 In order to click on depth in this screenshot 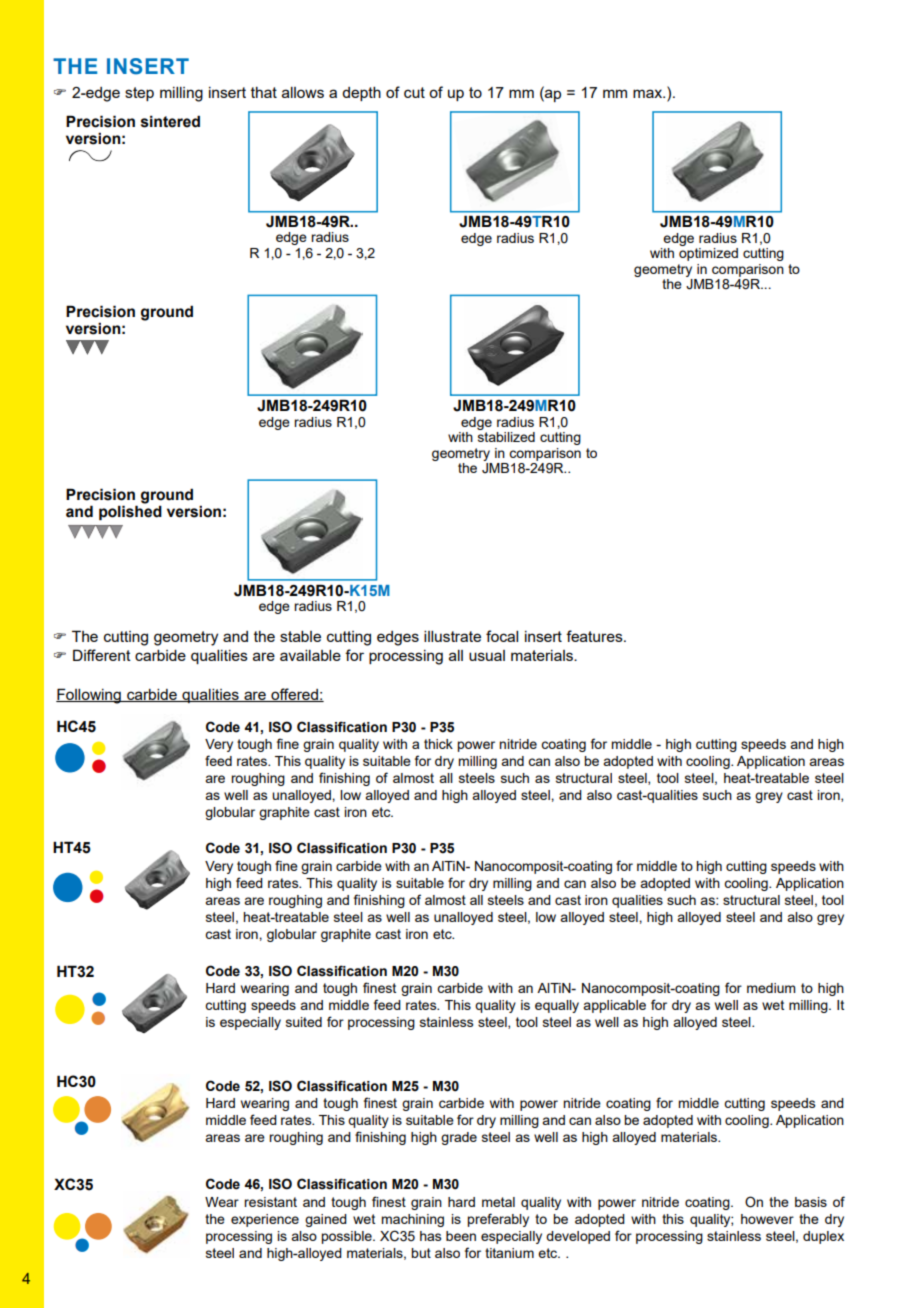, I will do `click(361, 94)`.
